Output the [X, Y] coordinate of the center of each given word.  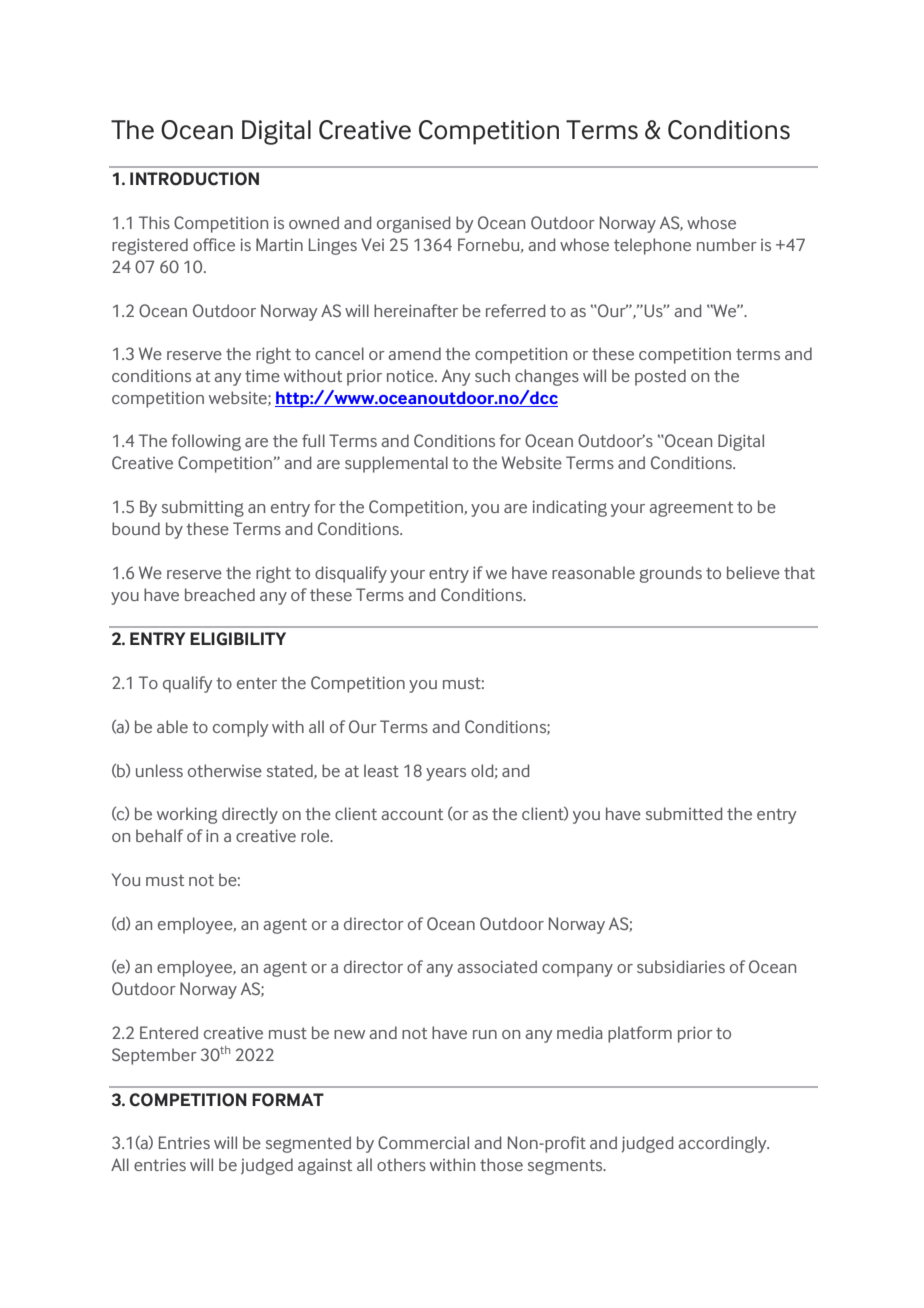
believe [753, 572]
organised [413, 224]
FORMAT [288, 1100]
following [206, 442]
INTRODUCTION [194, 179]
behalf [159, 835]
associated [497, 966]
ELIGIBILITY [238, 639]
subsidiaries [681, 966]
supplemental [396, 464]
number [727, 244]
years [446, 774]
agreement [691, 509]
